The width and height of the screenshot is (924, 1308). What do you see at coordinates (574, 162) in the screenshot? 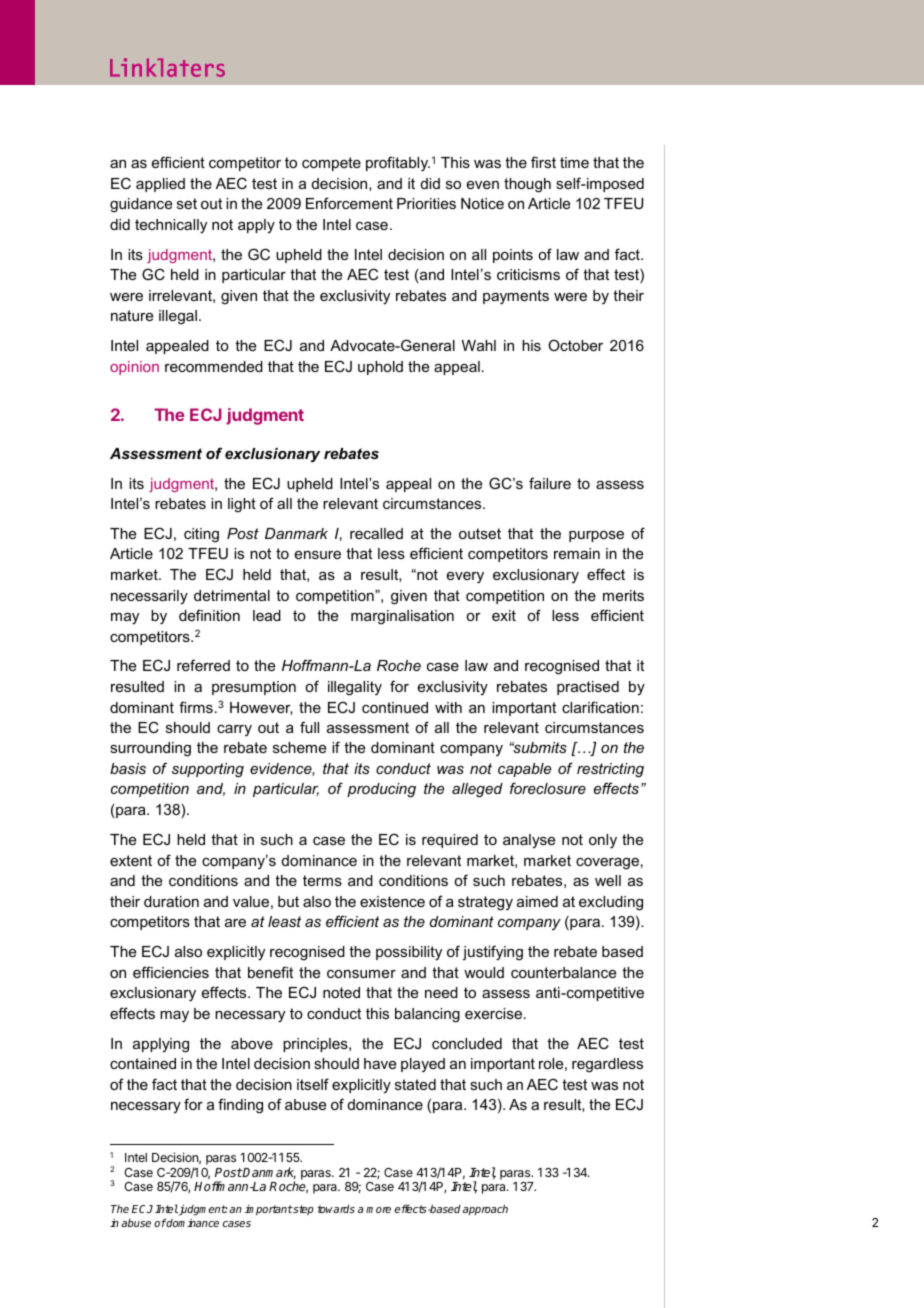
I see `time` at bounding box center [574, 162].
